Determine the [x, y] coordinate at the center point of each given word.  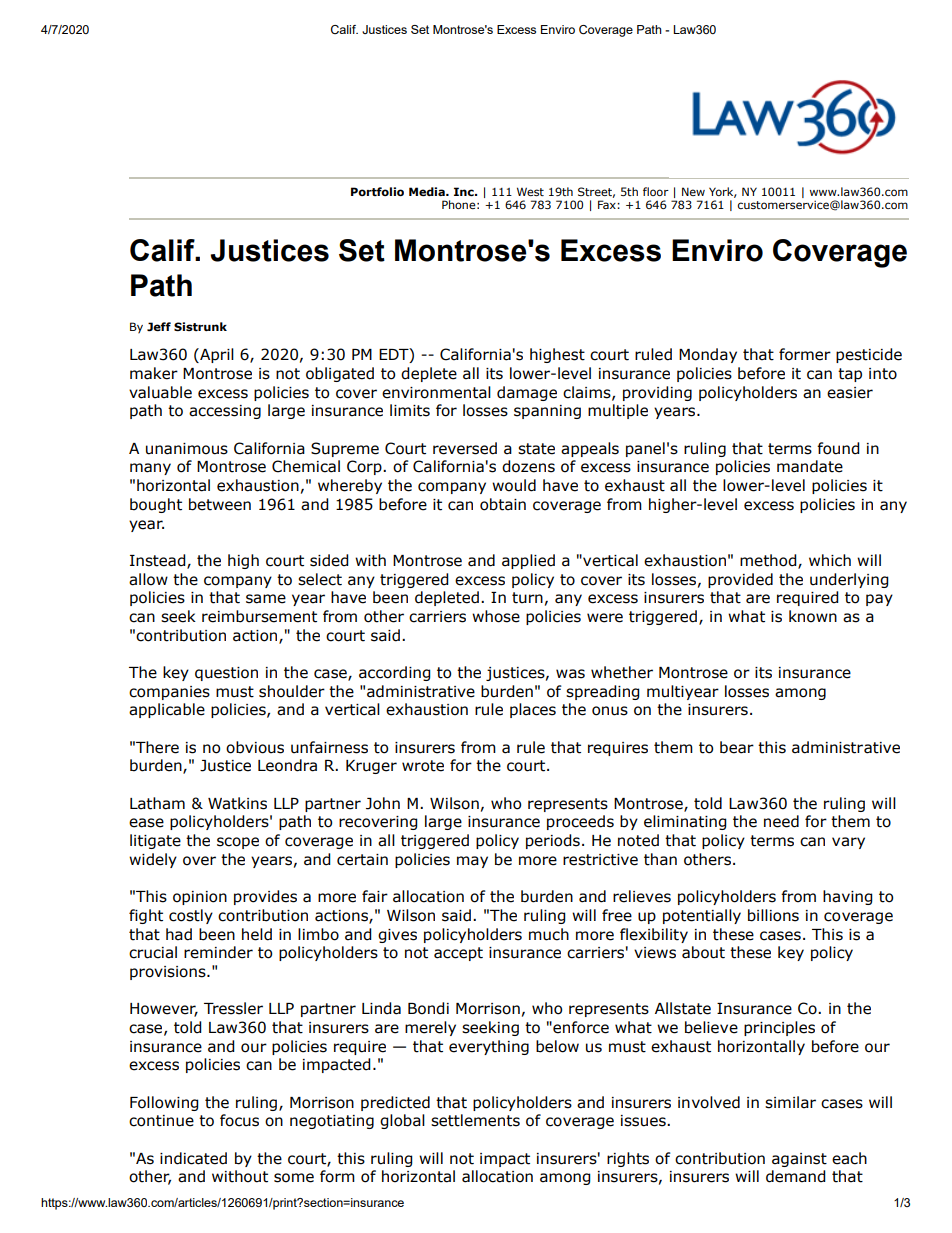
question [226, 674]
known [813, 616]
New [693, 191]
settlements [475, 1120]
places [533, 710]
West [530, 191]
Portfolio [377, 191]
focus [239, 1120]
